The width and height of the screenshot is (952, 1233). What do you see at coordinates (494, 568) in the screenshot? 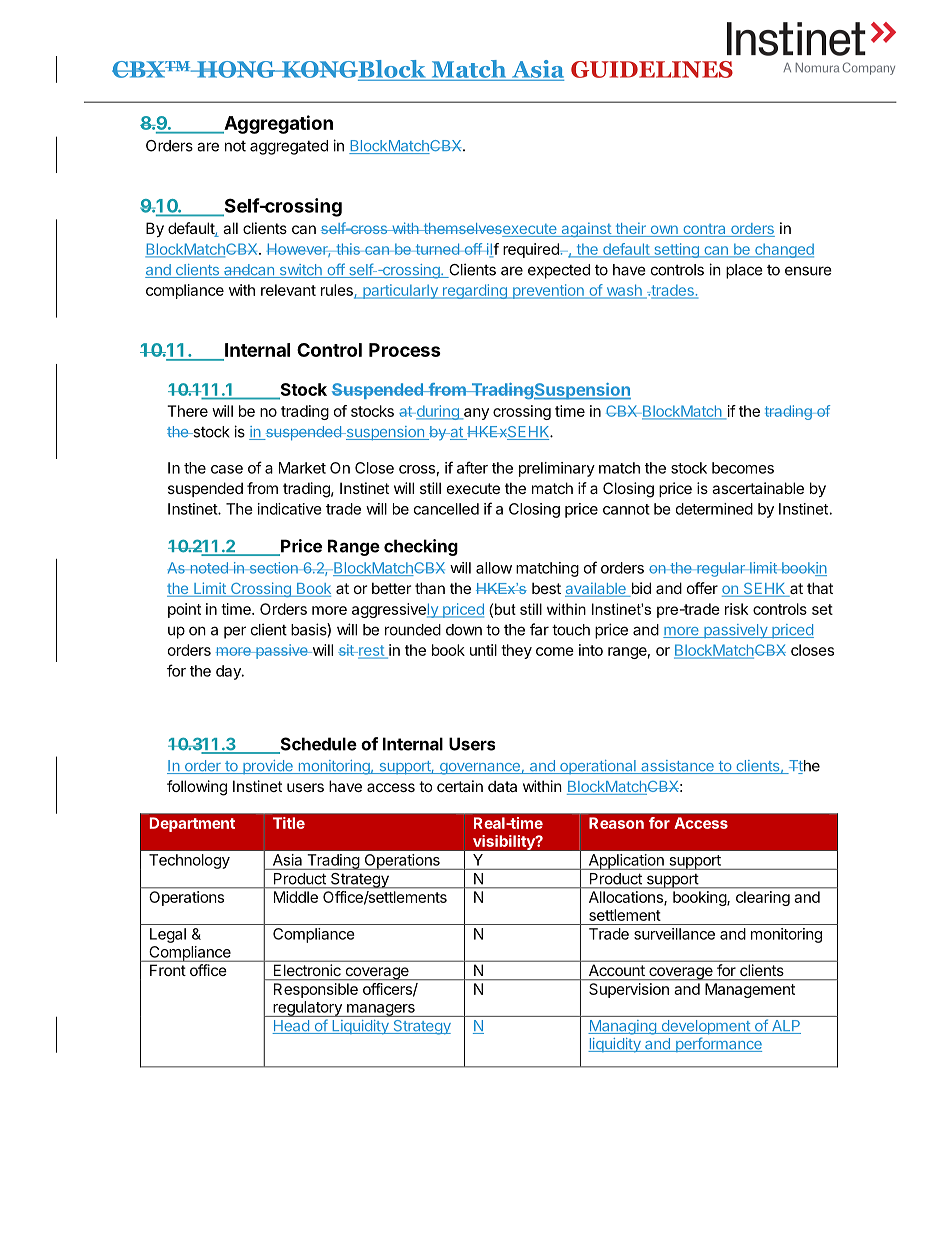
I see `allow` at bounding box center [494, 568].
